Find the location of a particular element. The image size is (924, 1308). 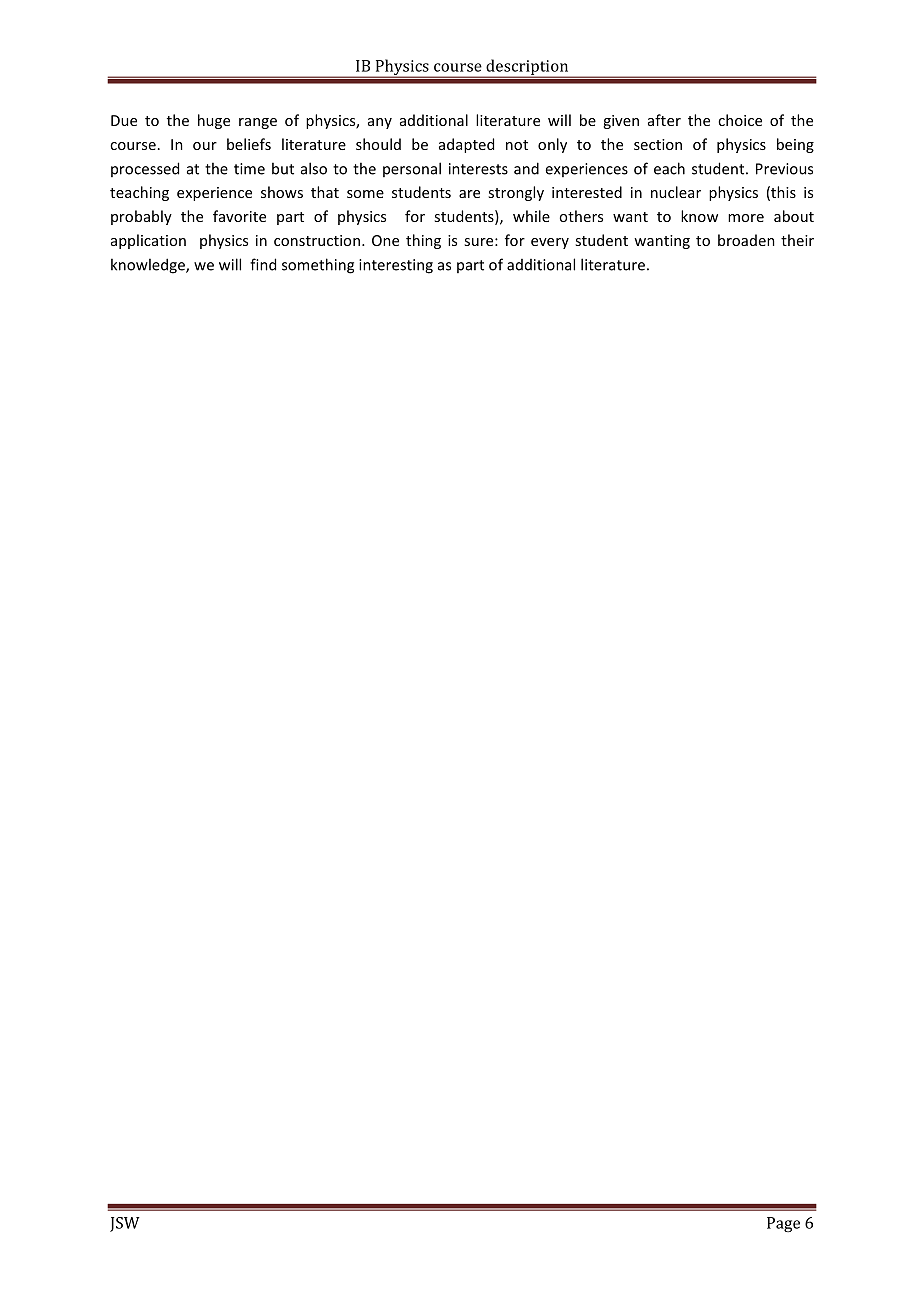

huge is located at coordinates (214, 121).
